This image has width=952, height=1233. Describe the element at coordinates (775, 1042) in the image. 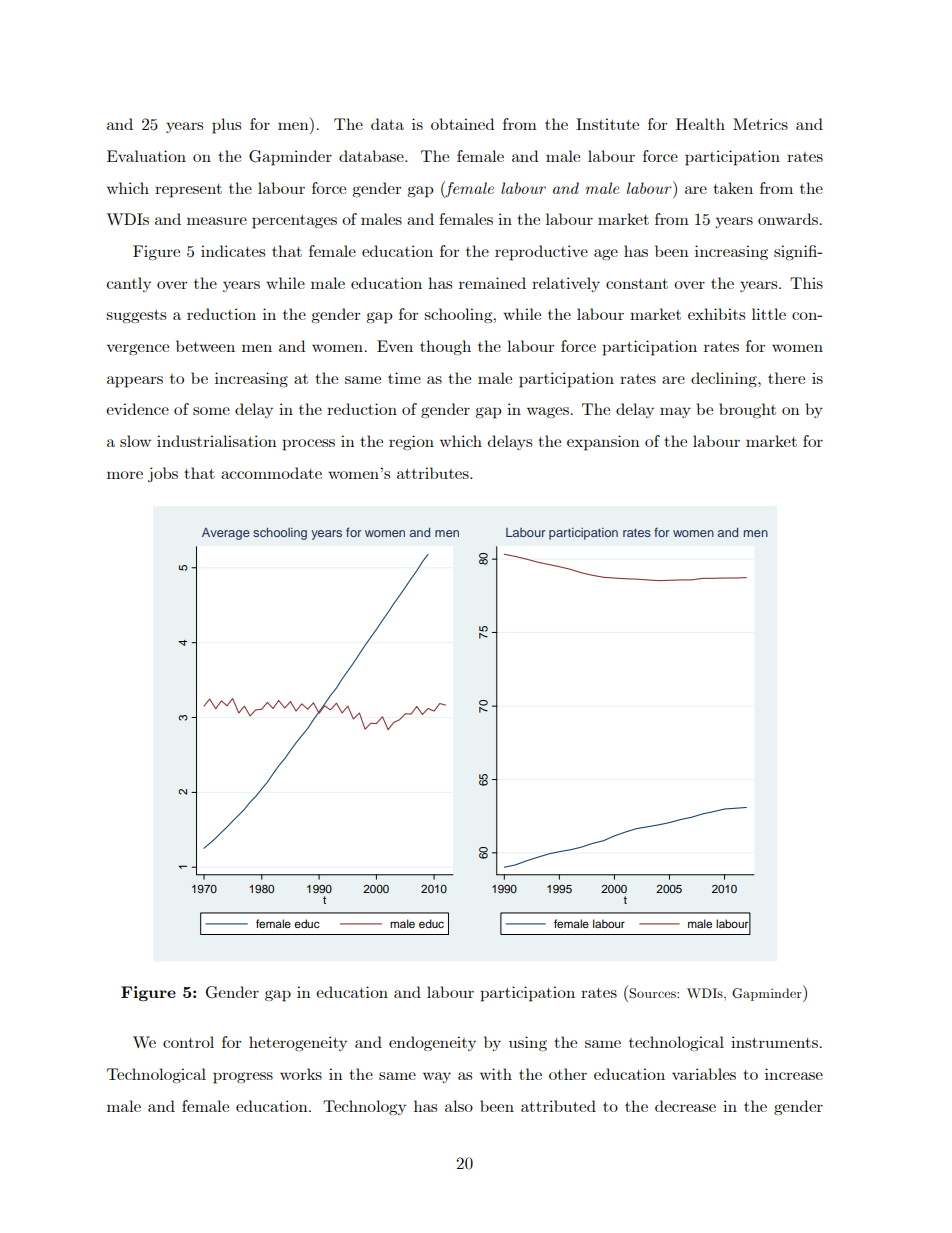

I see `instruments` at that location.
